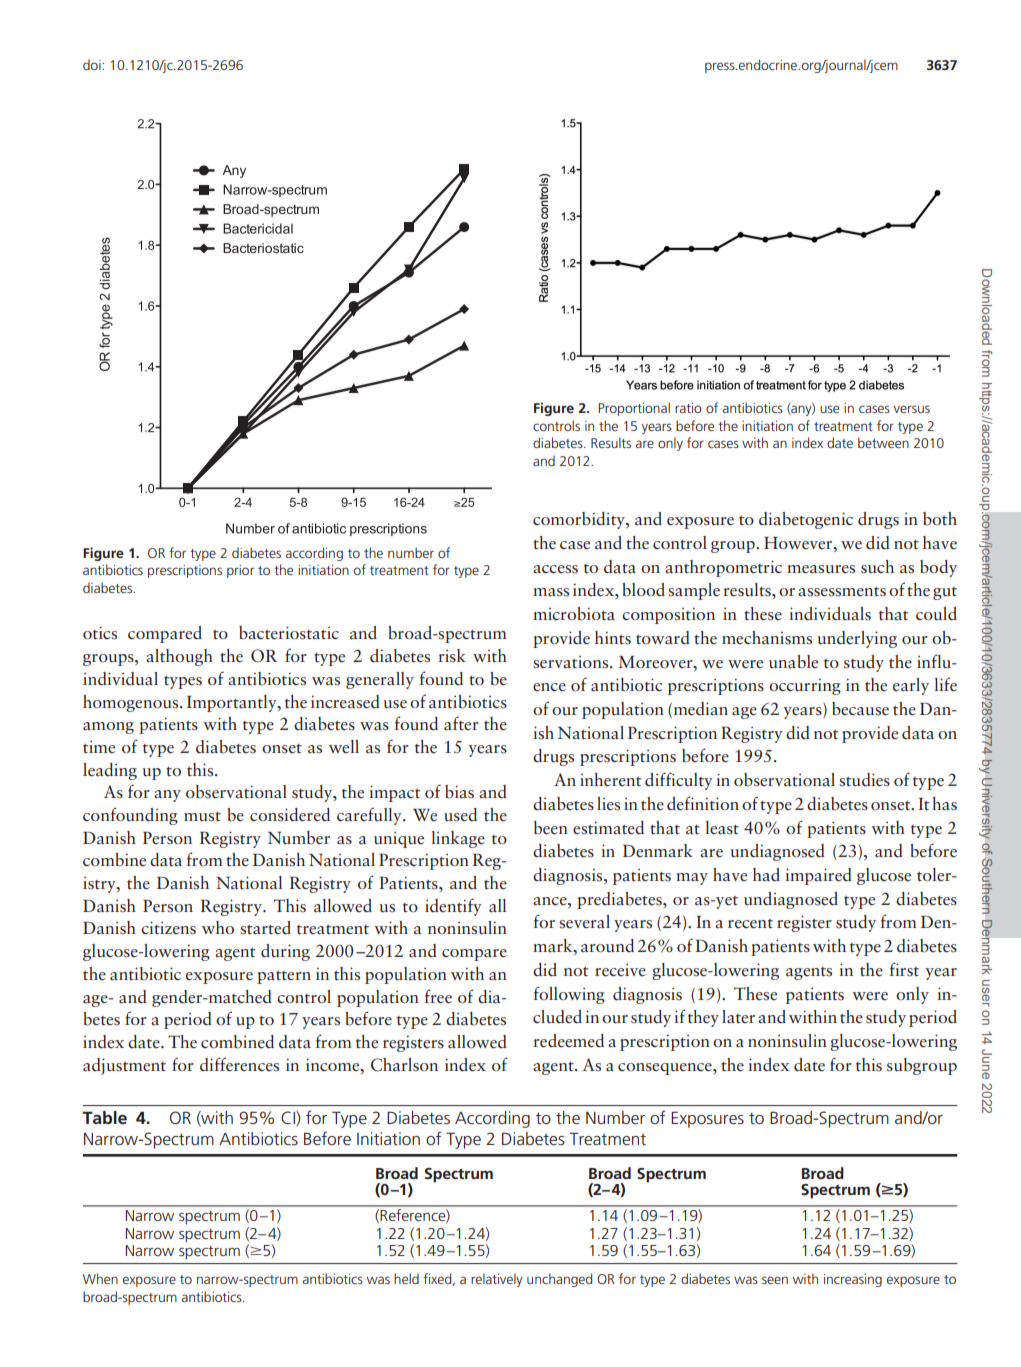  I want to click on Proportional, so click(634, 409).
